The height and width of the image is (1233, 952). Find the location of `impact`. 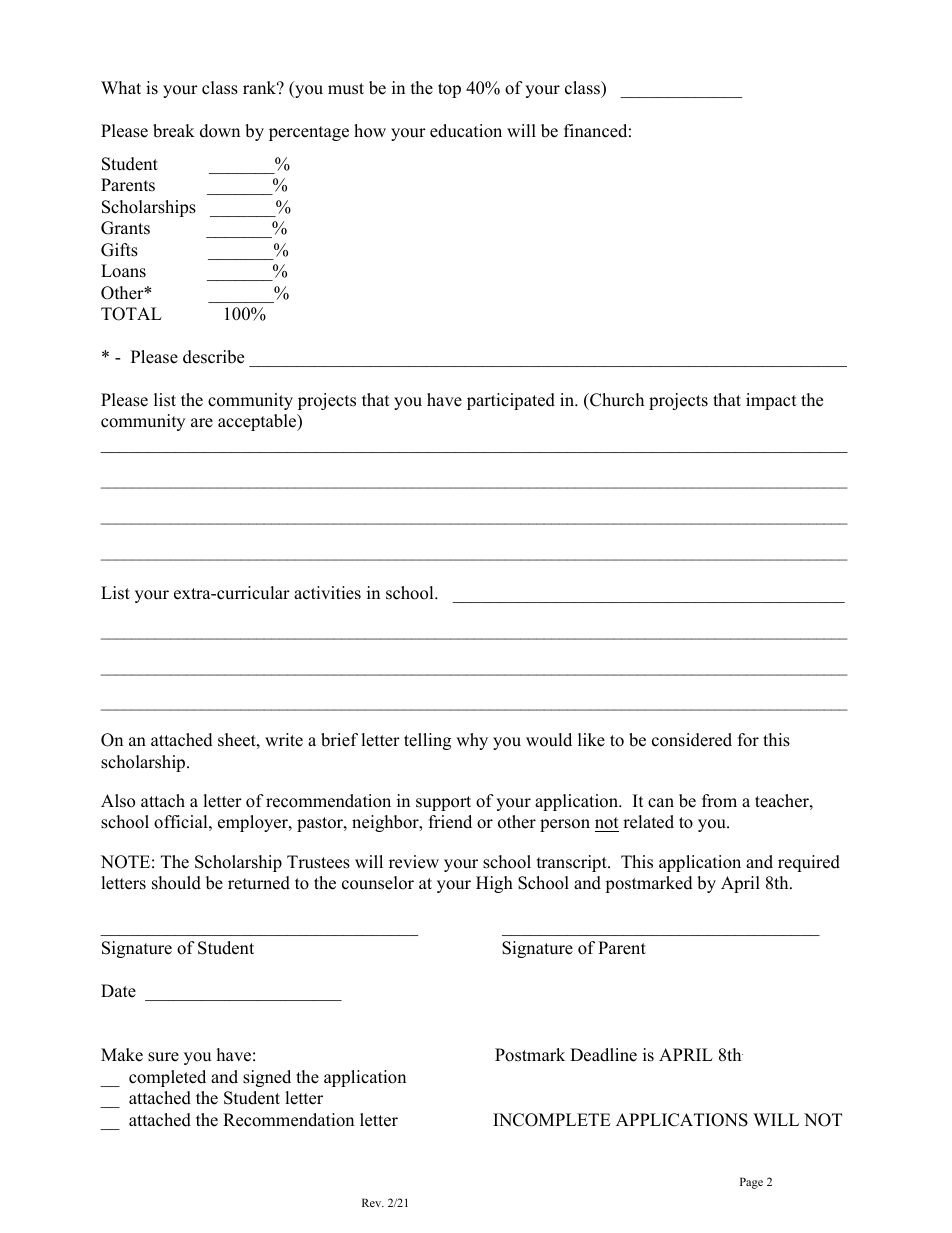

impact is located at coordinates (771, 401).
